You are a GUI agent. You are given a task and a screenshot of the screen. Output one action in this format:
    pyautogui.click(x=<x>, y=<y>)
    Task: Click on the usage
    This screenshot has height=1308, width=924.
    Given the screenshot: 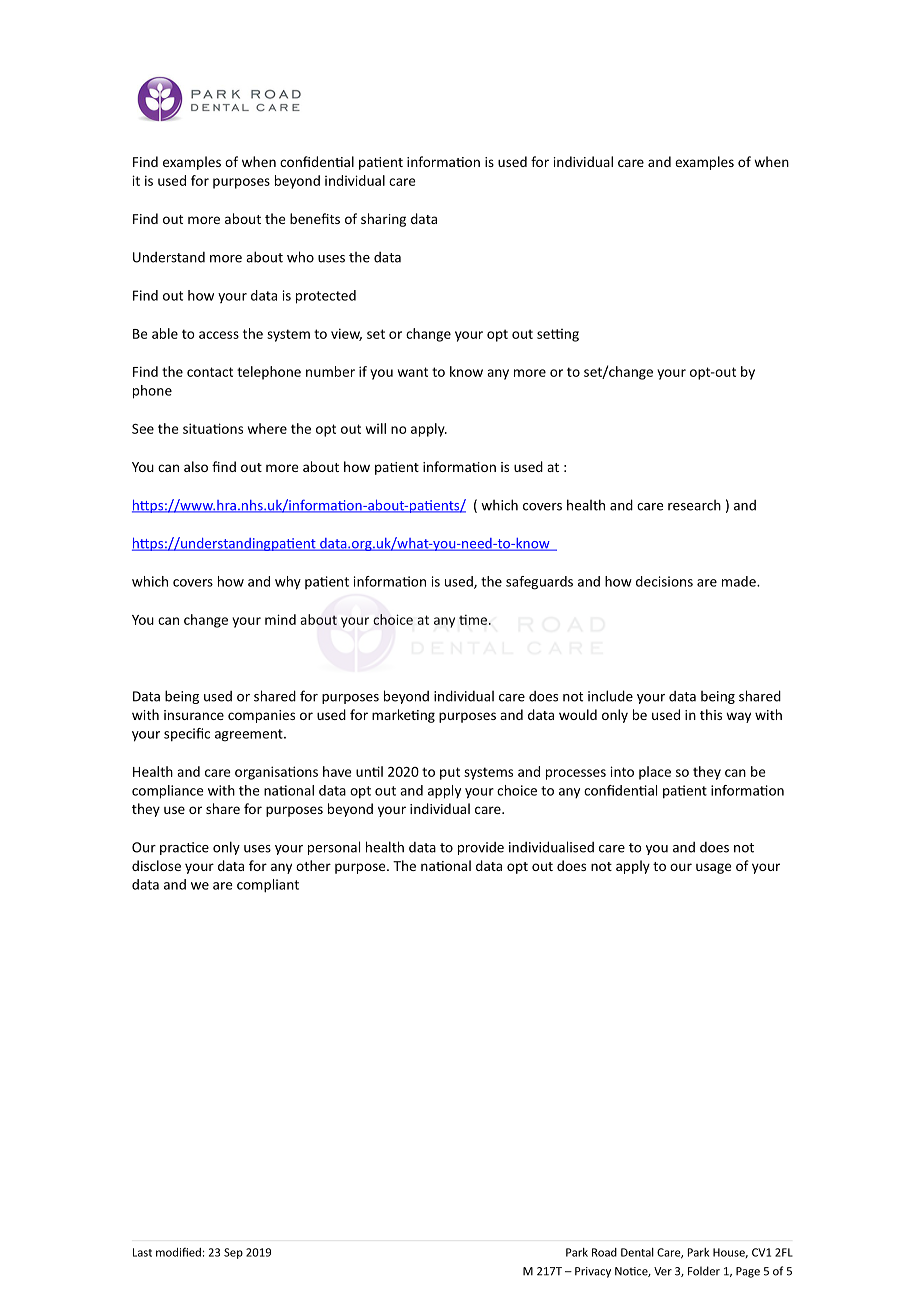 What is the action you would take?
    pyautogui.click(x=713, y=868)
